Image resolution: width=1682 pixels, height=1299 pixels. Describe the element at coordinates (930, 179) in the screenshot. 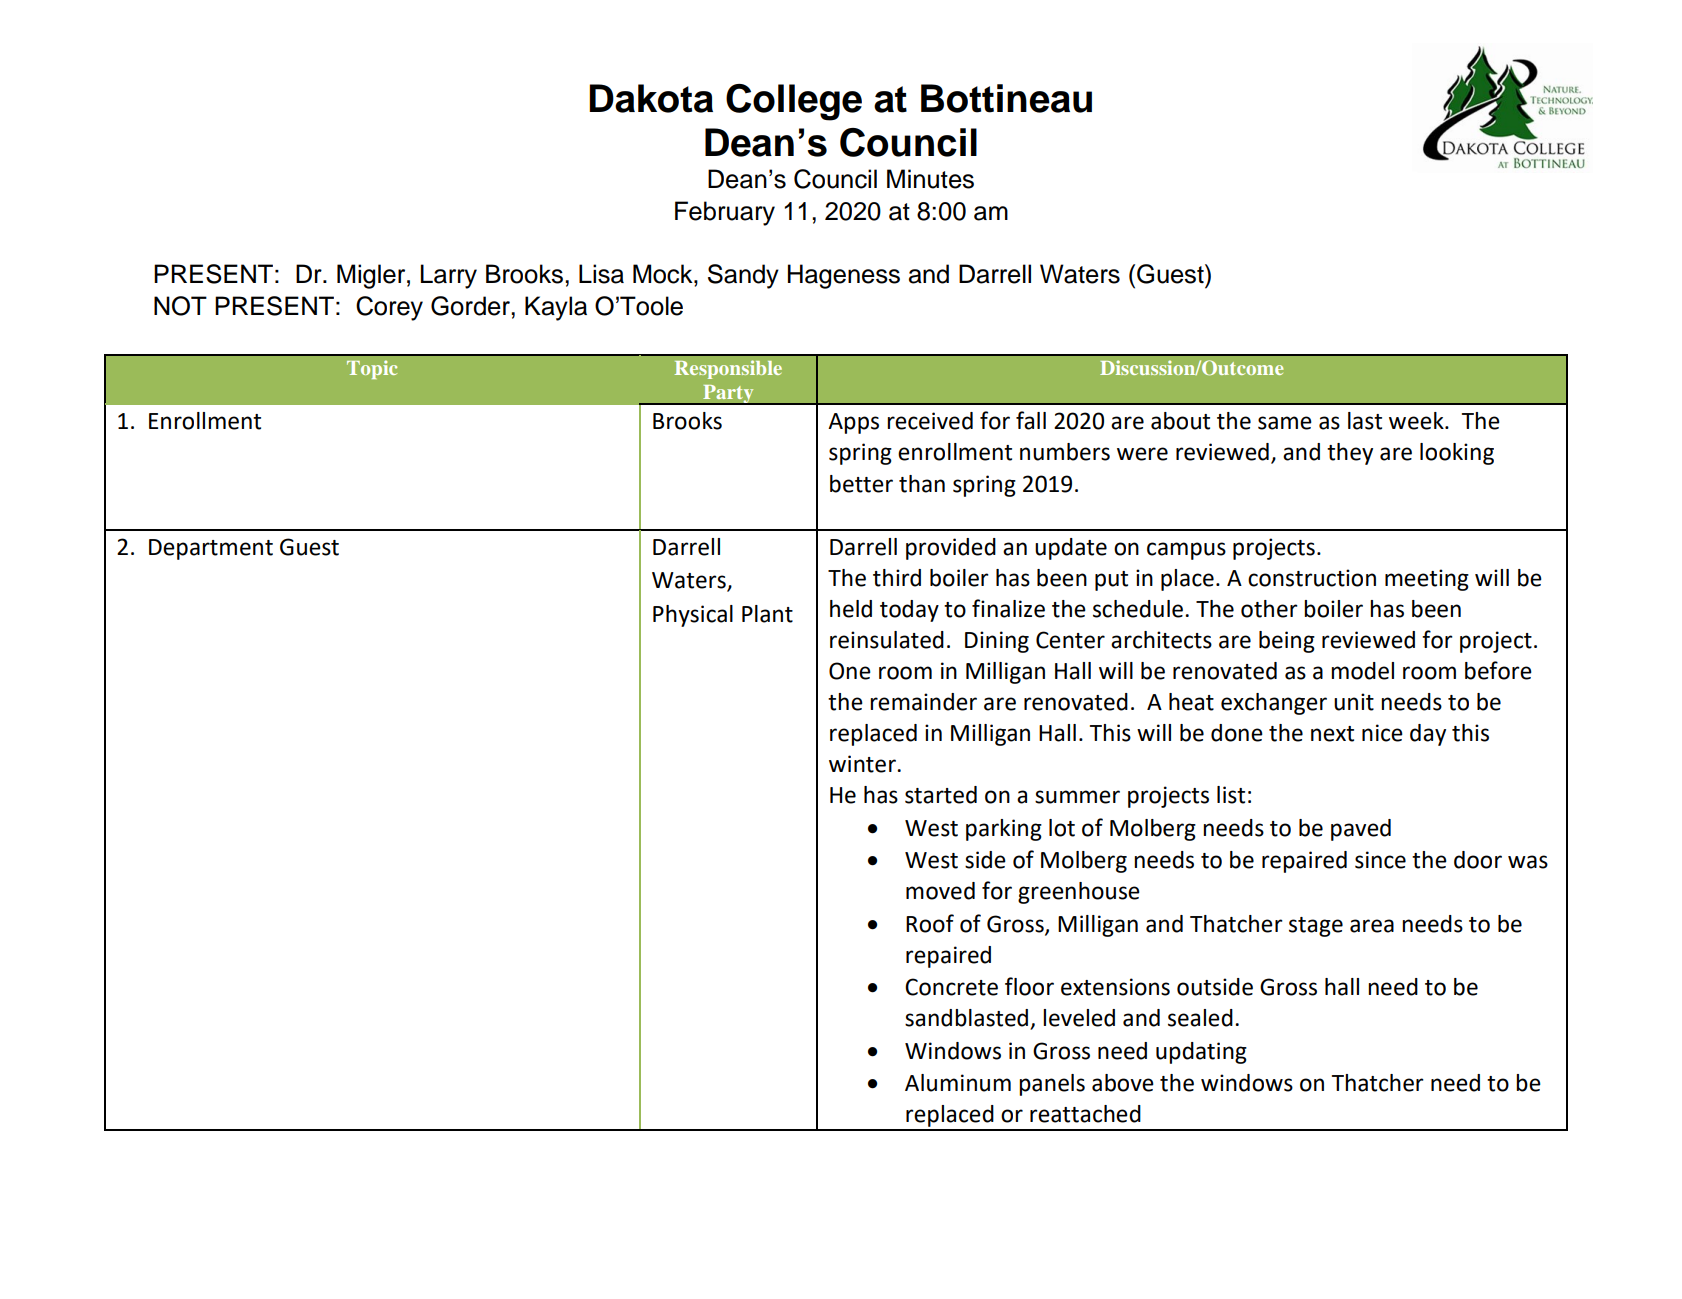

I see `Minutes` at that location.
